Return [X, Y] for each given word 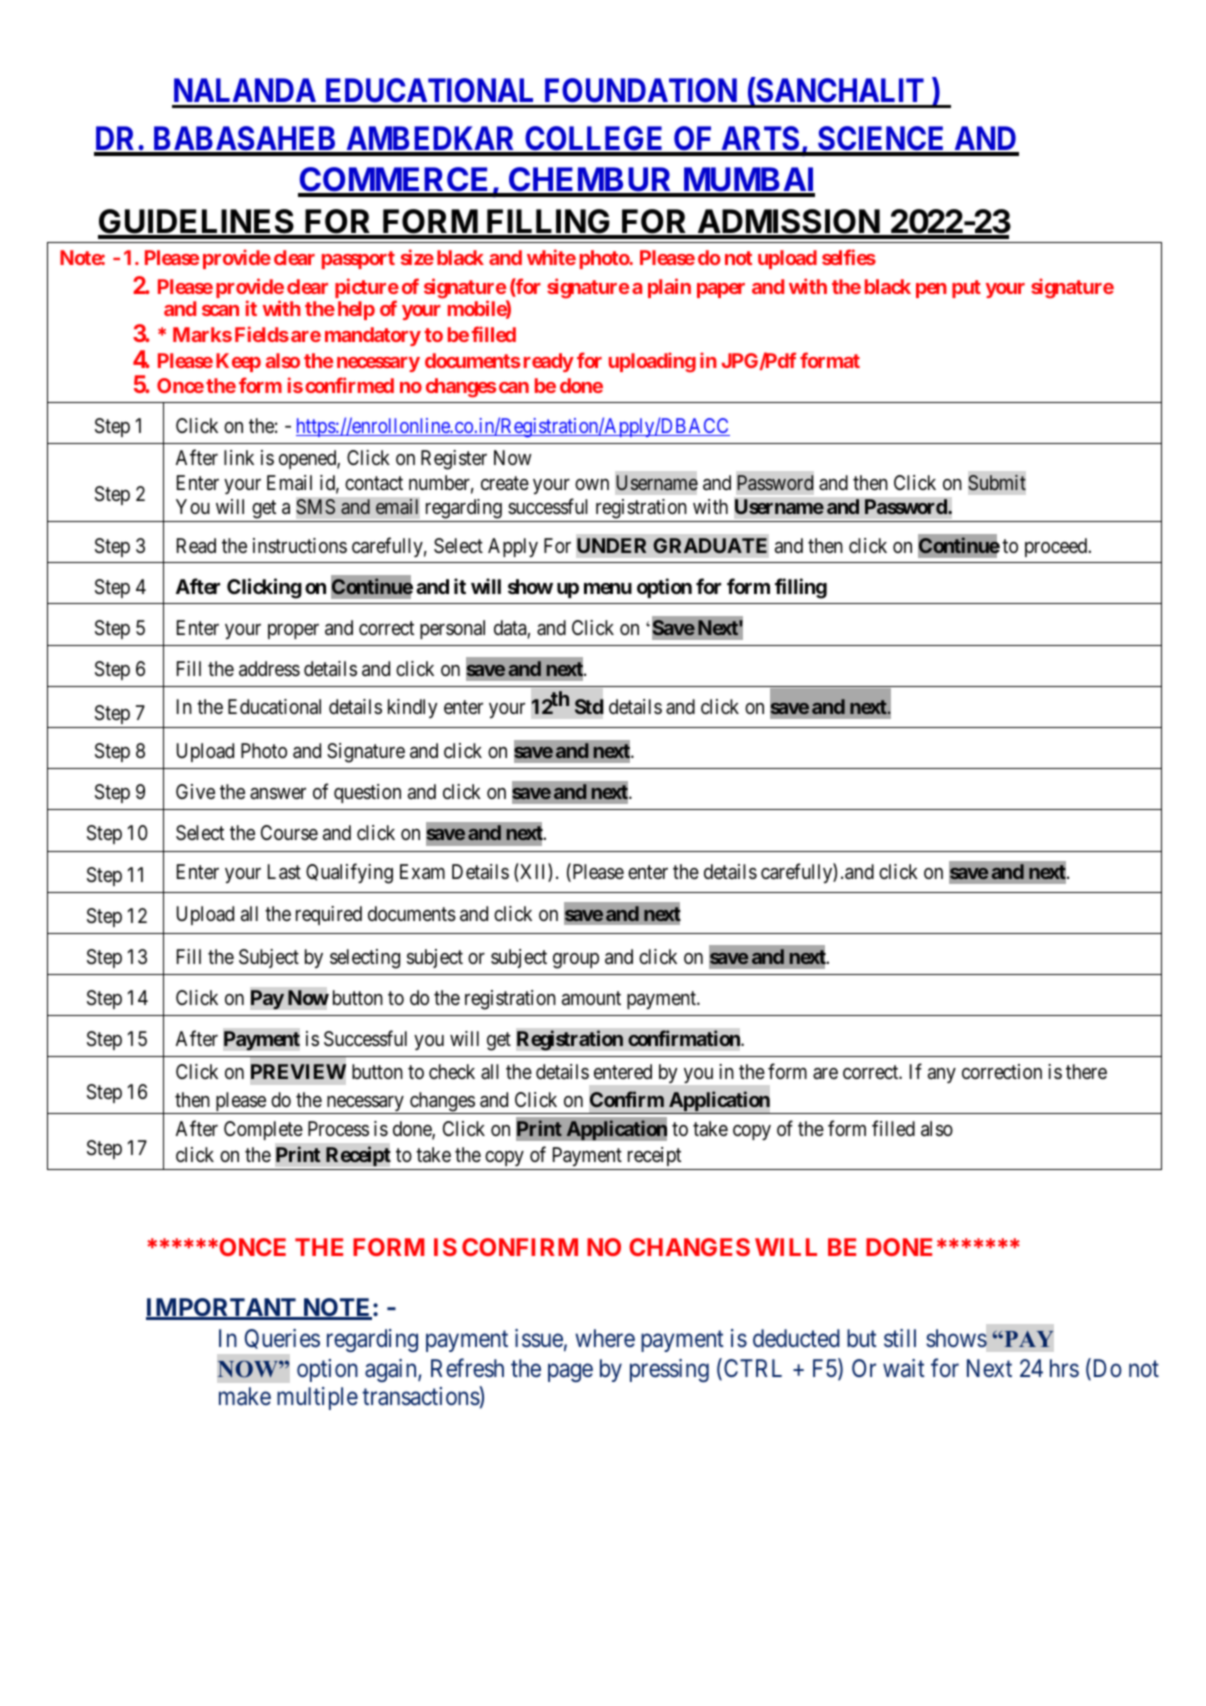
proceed [1057, 547]
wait [904, 1368]
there [1086, 1071]
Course [289, 832]
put [966, 289]
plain [669, 288]
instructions [300, 545]
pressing [669, 1370]
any [942, 1075]
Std [589, 706]
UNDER [611, 545]
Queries [282, 1339]
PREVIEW [298, 1071]
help [356, 310]
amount [591, 999]
